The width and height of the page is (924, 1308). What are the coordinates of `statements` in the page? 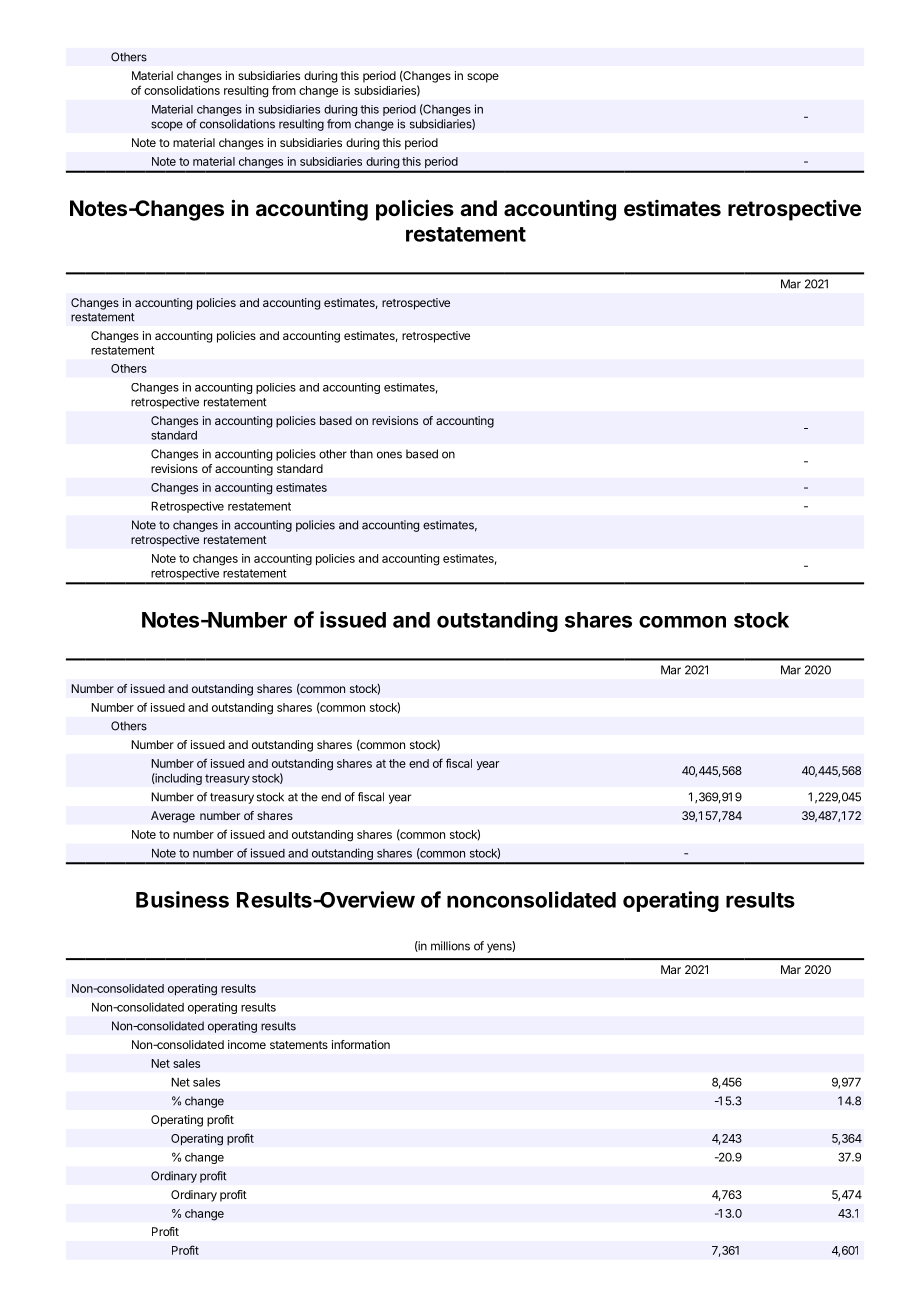 It's located at (299, 1045).
